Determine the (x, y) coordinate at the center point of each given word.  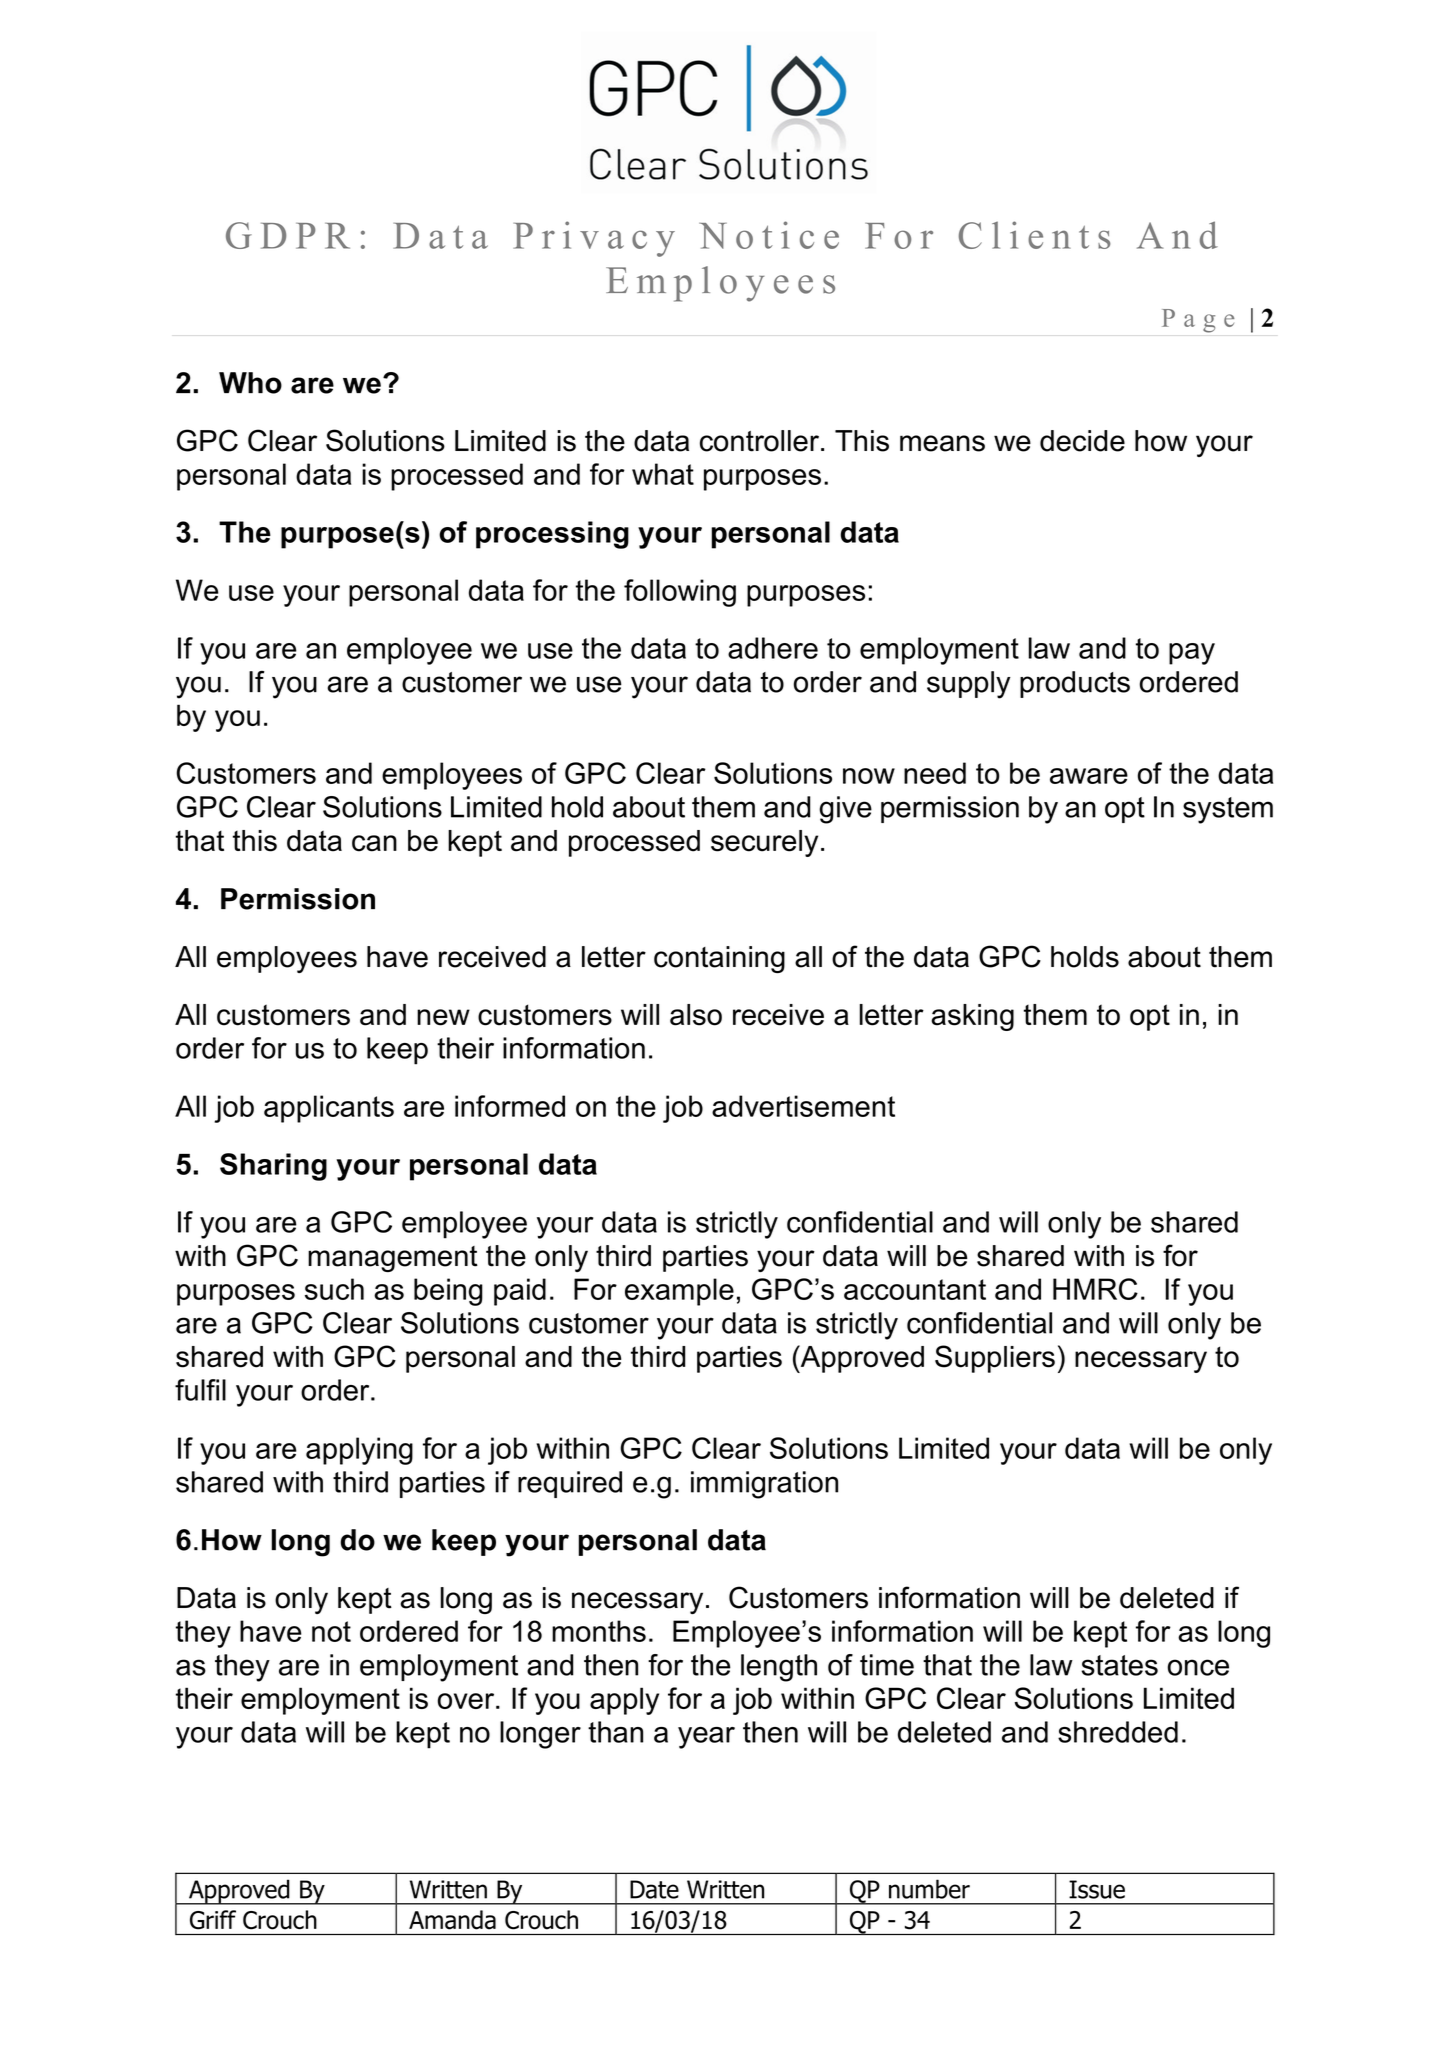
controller (761, 441)
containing (719, 959)
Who (250, 383)
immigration (764, 1485)
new (443, 1017)
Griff (213, 1920)
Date (654, 1889)
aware (1089, 776)
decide (1082, 441)
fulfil (200, 1390)
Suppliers (995, 1359)
